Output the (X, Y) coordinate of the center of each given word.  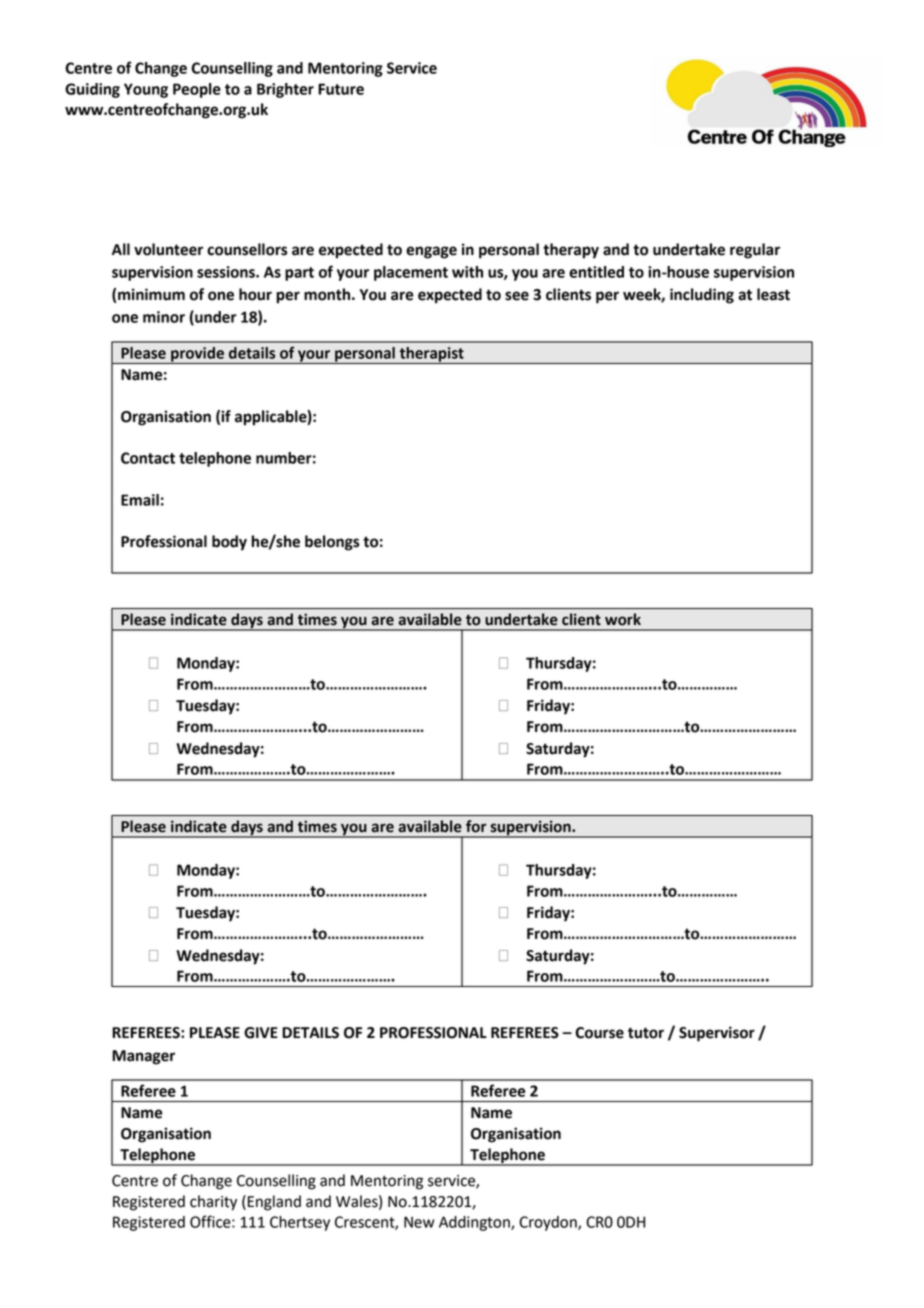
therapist (431, 355)
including (702, 296)
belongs (332, 543)
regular (755, 251)
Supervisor (717, 1034)
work (623, 619)
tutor (646, 1033)
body (229, 543)
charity (213, 1203)
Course (599, 1033)
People (197, 90)
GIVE (261, 1033)
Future (341, 89)
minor (164, 317)
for (476, 826)
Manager (143, 1057)
